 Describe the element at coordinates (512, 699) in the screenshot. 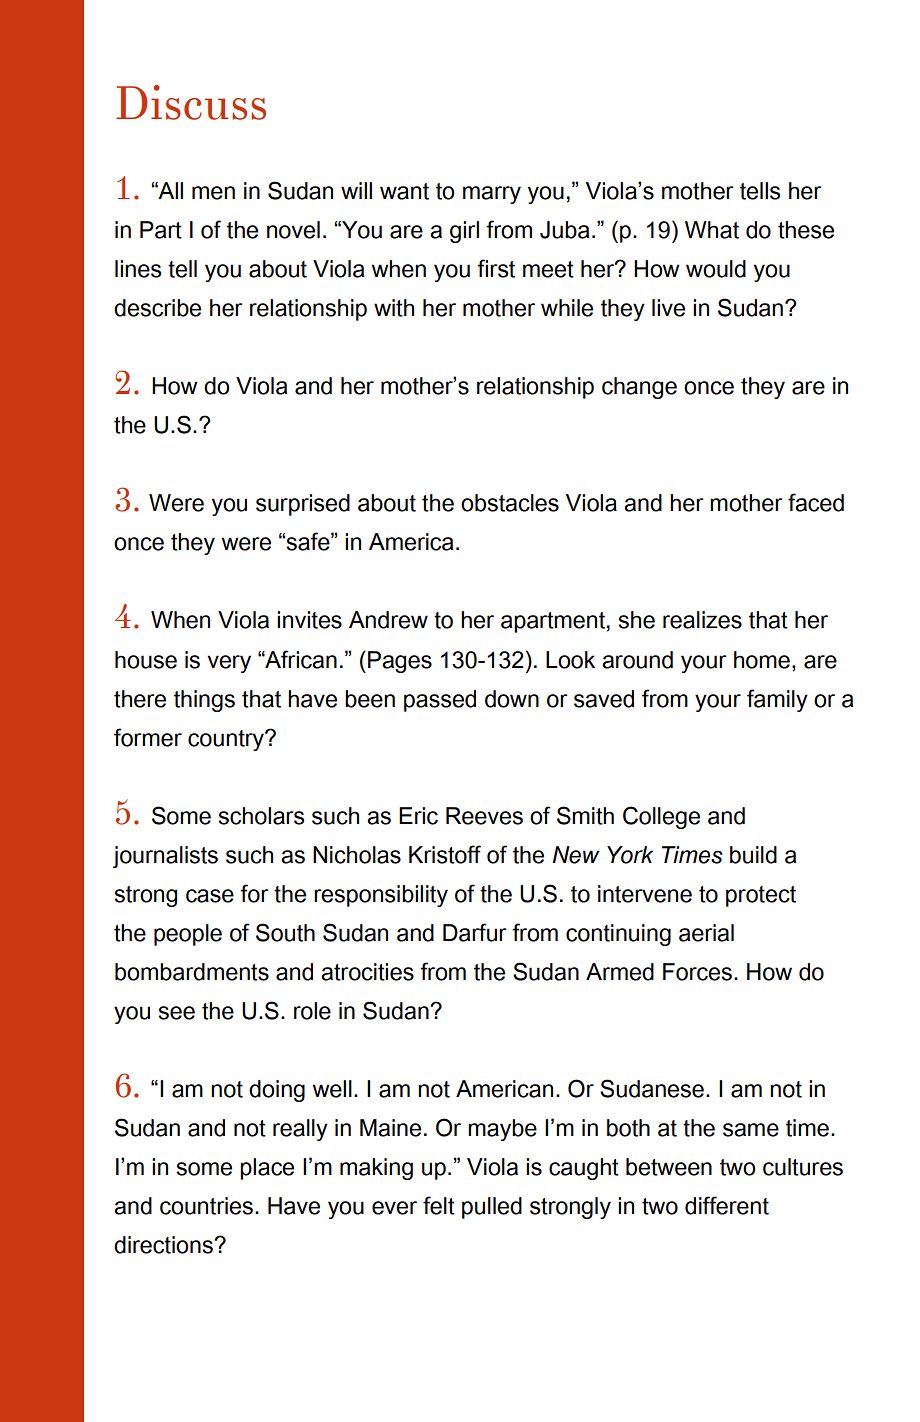

I see `down` at that location.
